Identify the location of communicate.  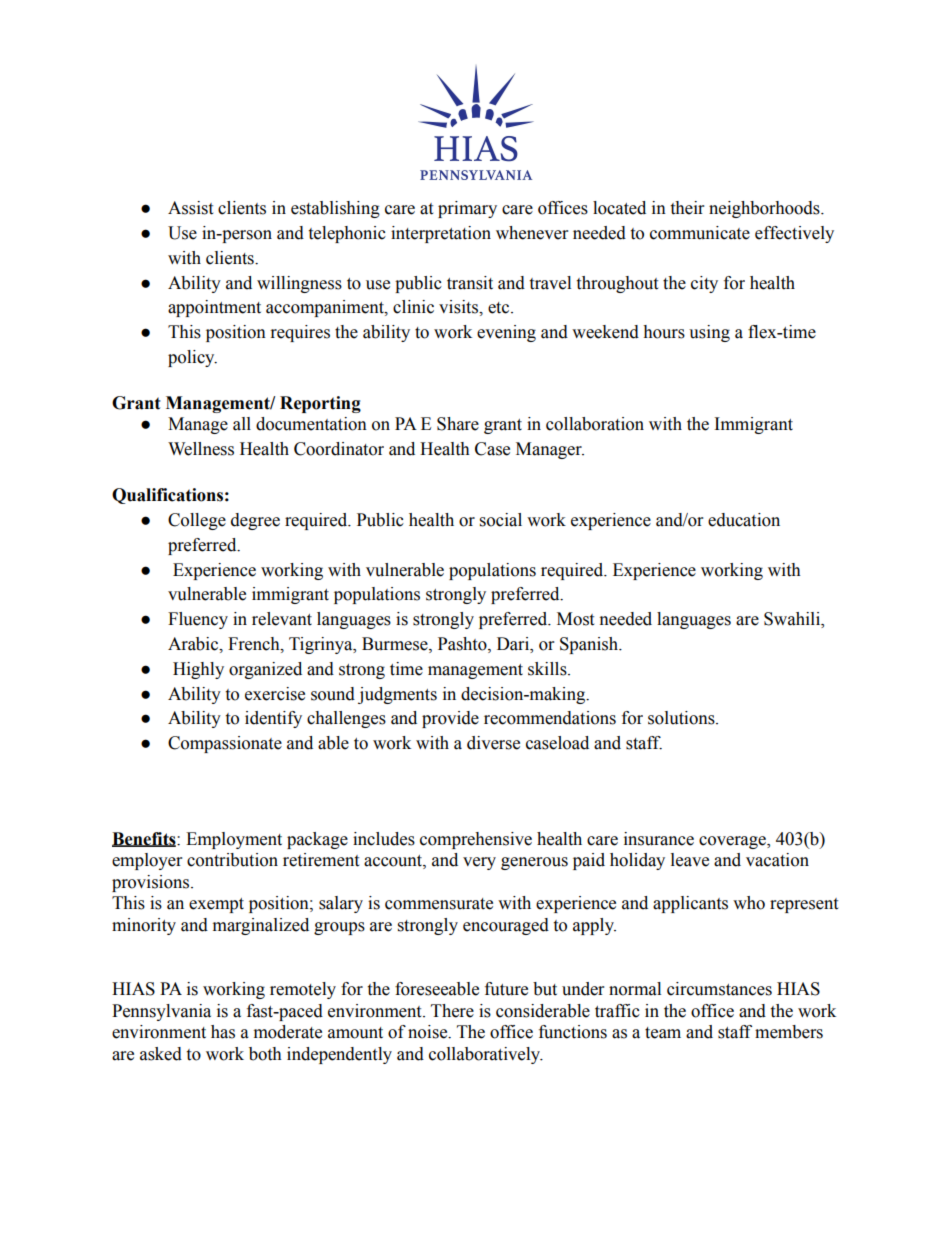
(700, 233).
